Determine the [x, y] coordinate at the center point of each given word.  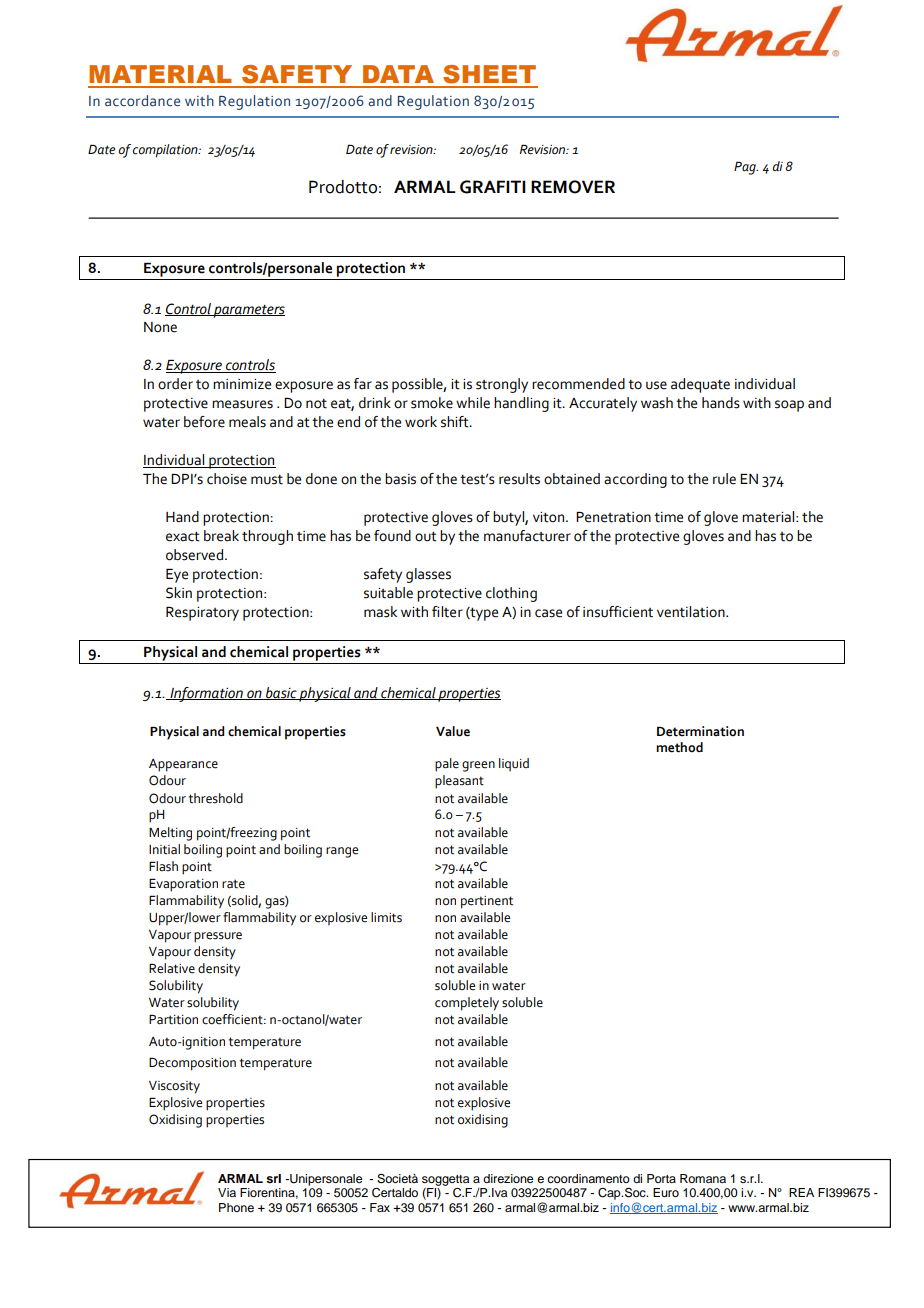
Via [227, 1192]
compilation [166, 151]
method [679, 747]
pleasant [459, 782]
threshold [216, 798]
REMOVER [573, 187]
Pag [746, 168]
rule [724, 479]
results [519, 479]
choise [227, 479]
